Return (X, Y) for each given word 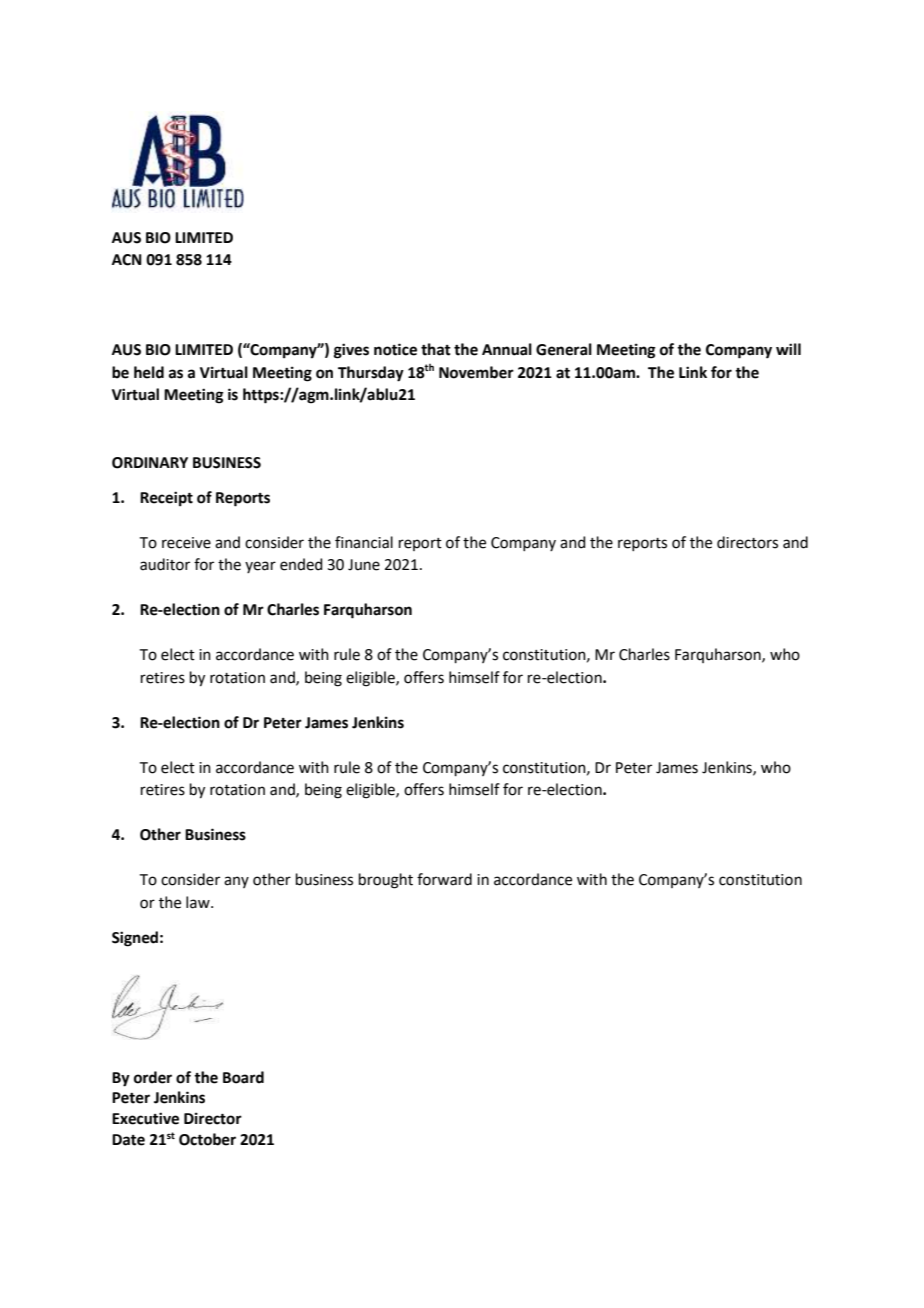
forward (444, 879)
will (788, 349)
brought (386, 881)
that (436, 349)
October (207, 1139)
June (364, 565)
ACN (127, 260)
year (260, 567)
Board (243, 1077)
